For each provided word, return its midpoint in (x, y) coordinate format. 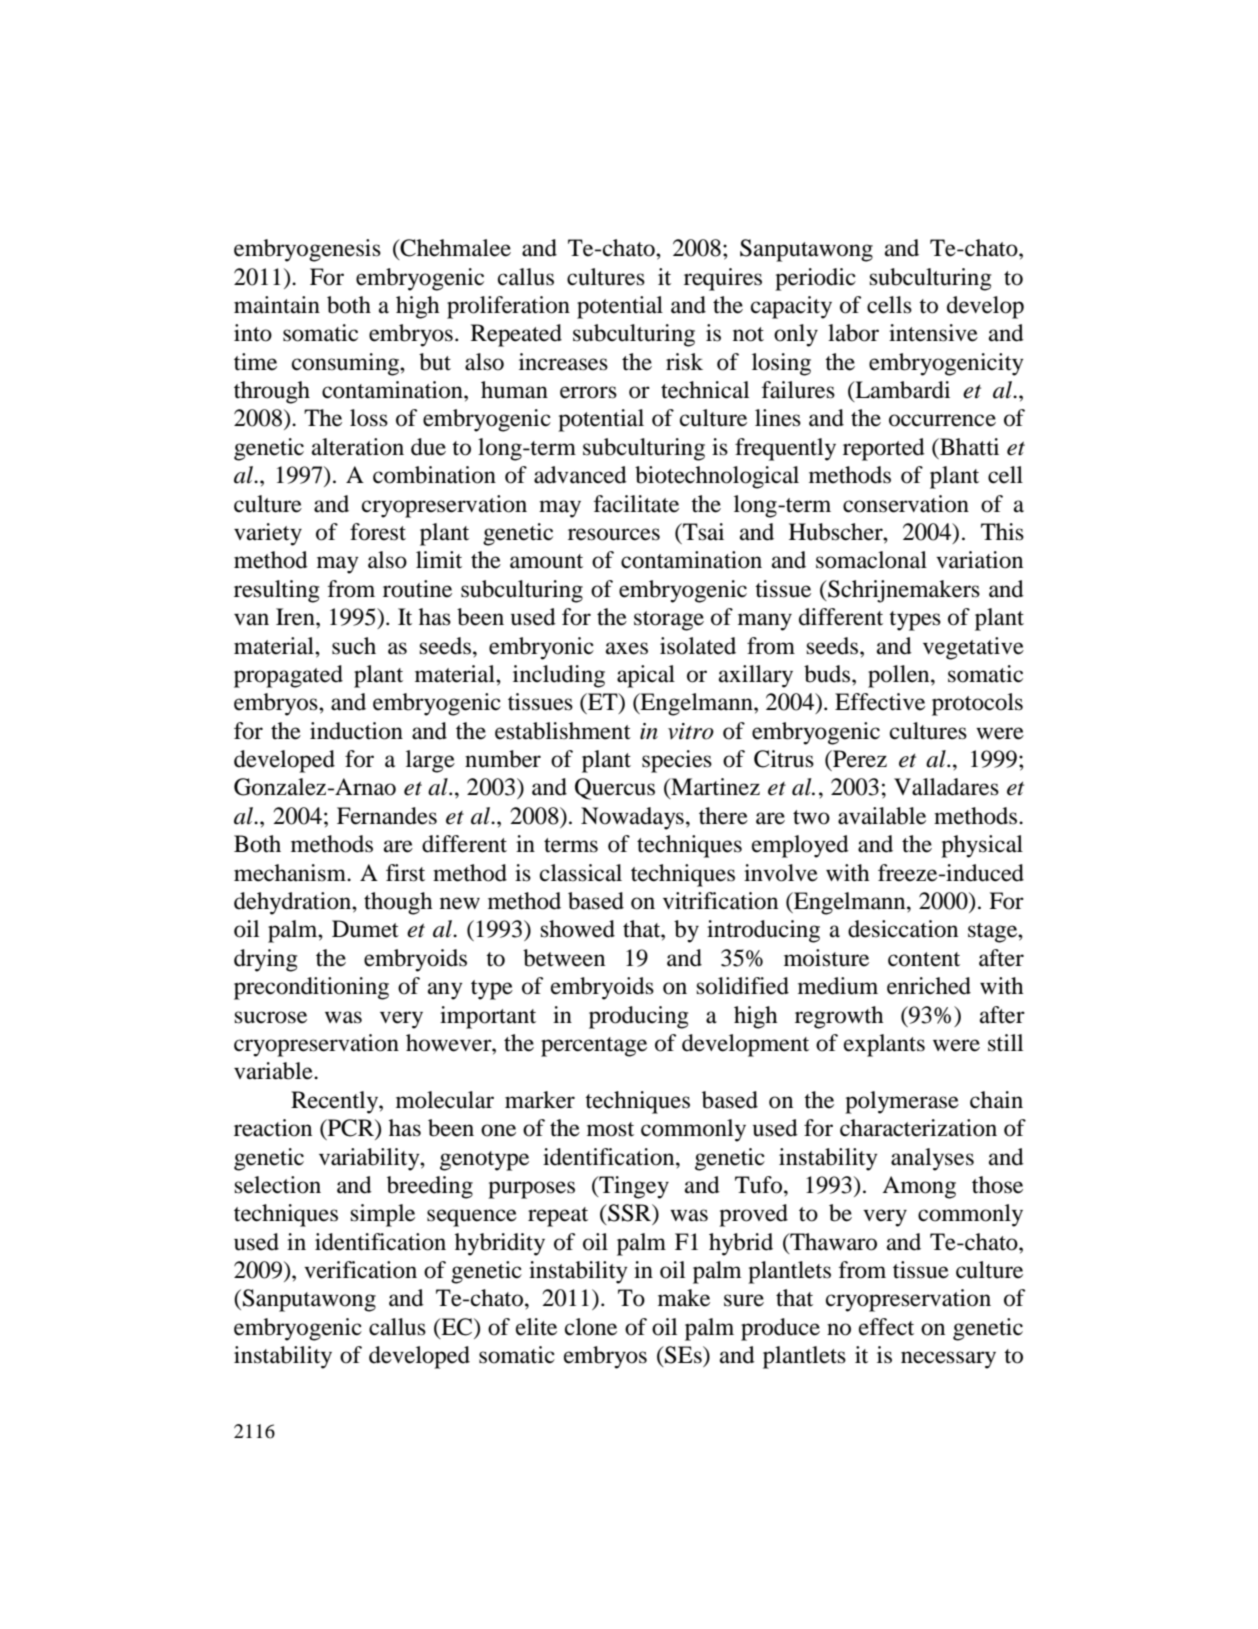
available (882, 816)
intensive (933, 333)
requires (723, 279)
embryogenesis (307, 250)
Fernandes (387, 816)
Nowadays (632, 818)
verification (360, 1270)
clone (591, 1327)
